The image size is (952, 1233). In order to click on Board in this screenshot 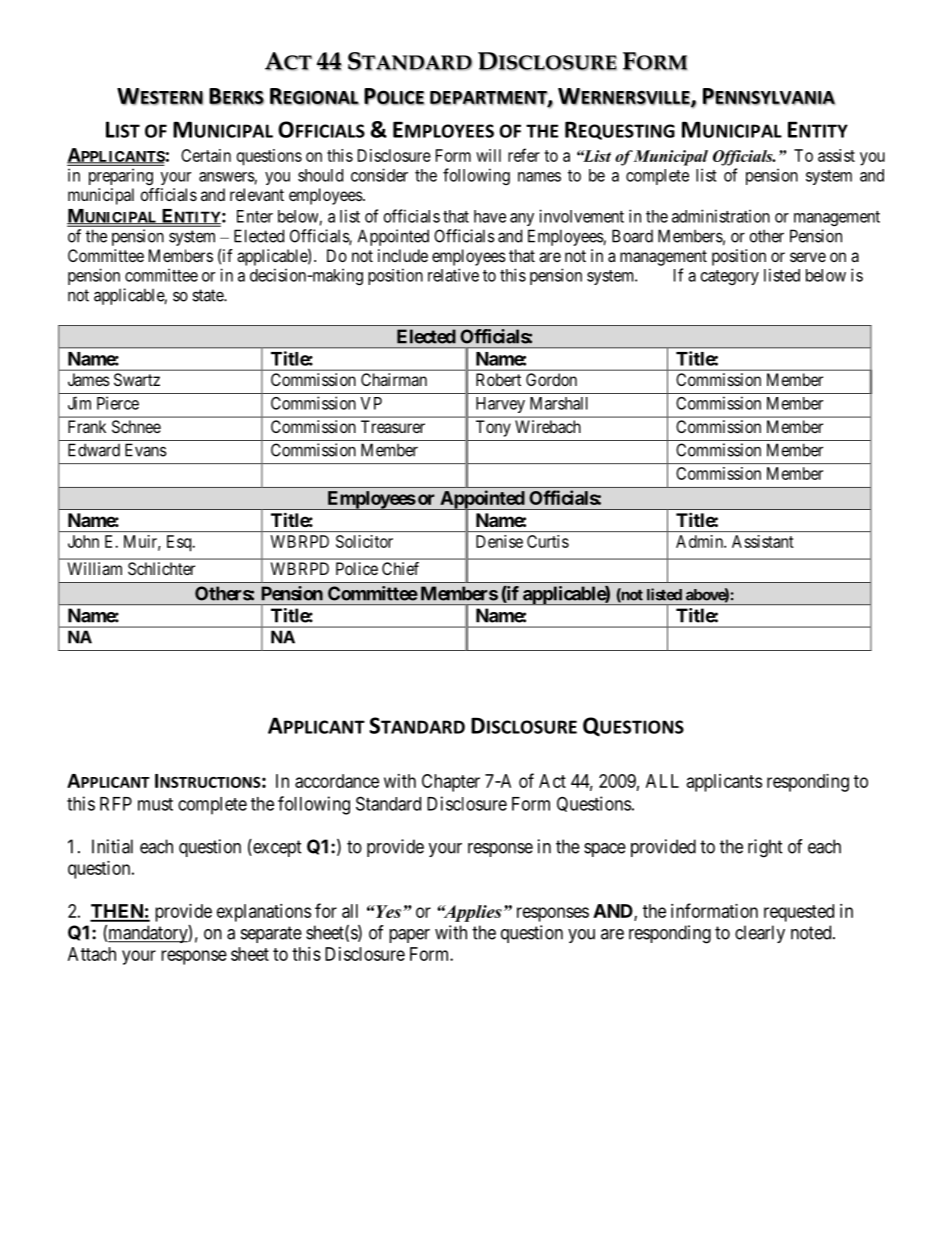, I will do `click(632, 236)`.
